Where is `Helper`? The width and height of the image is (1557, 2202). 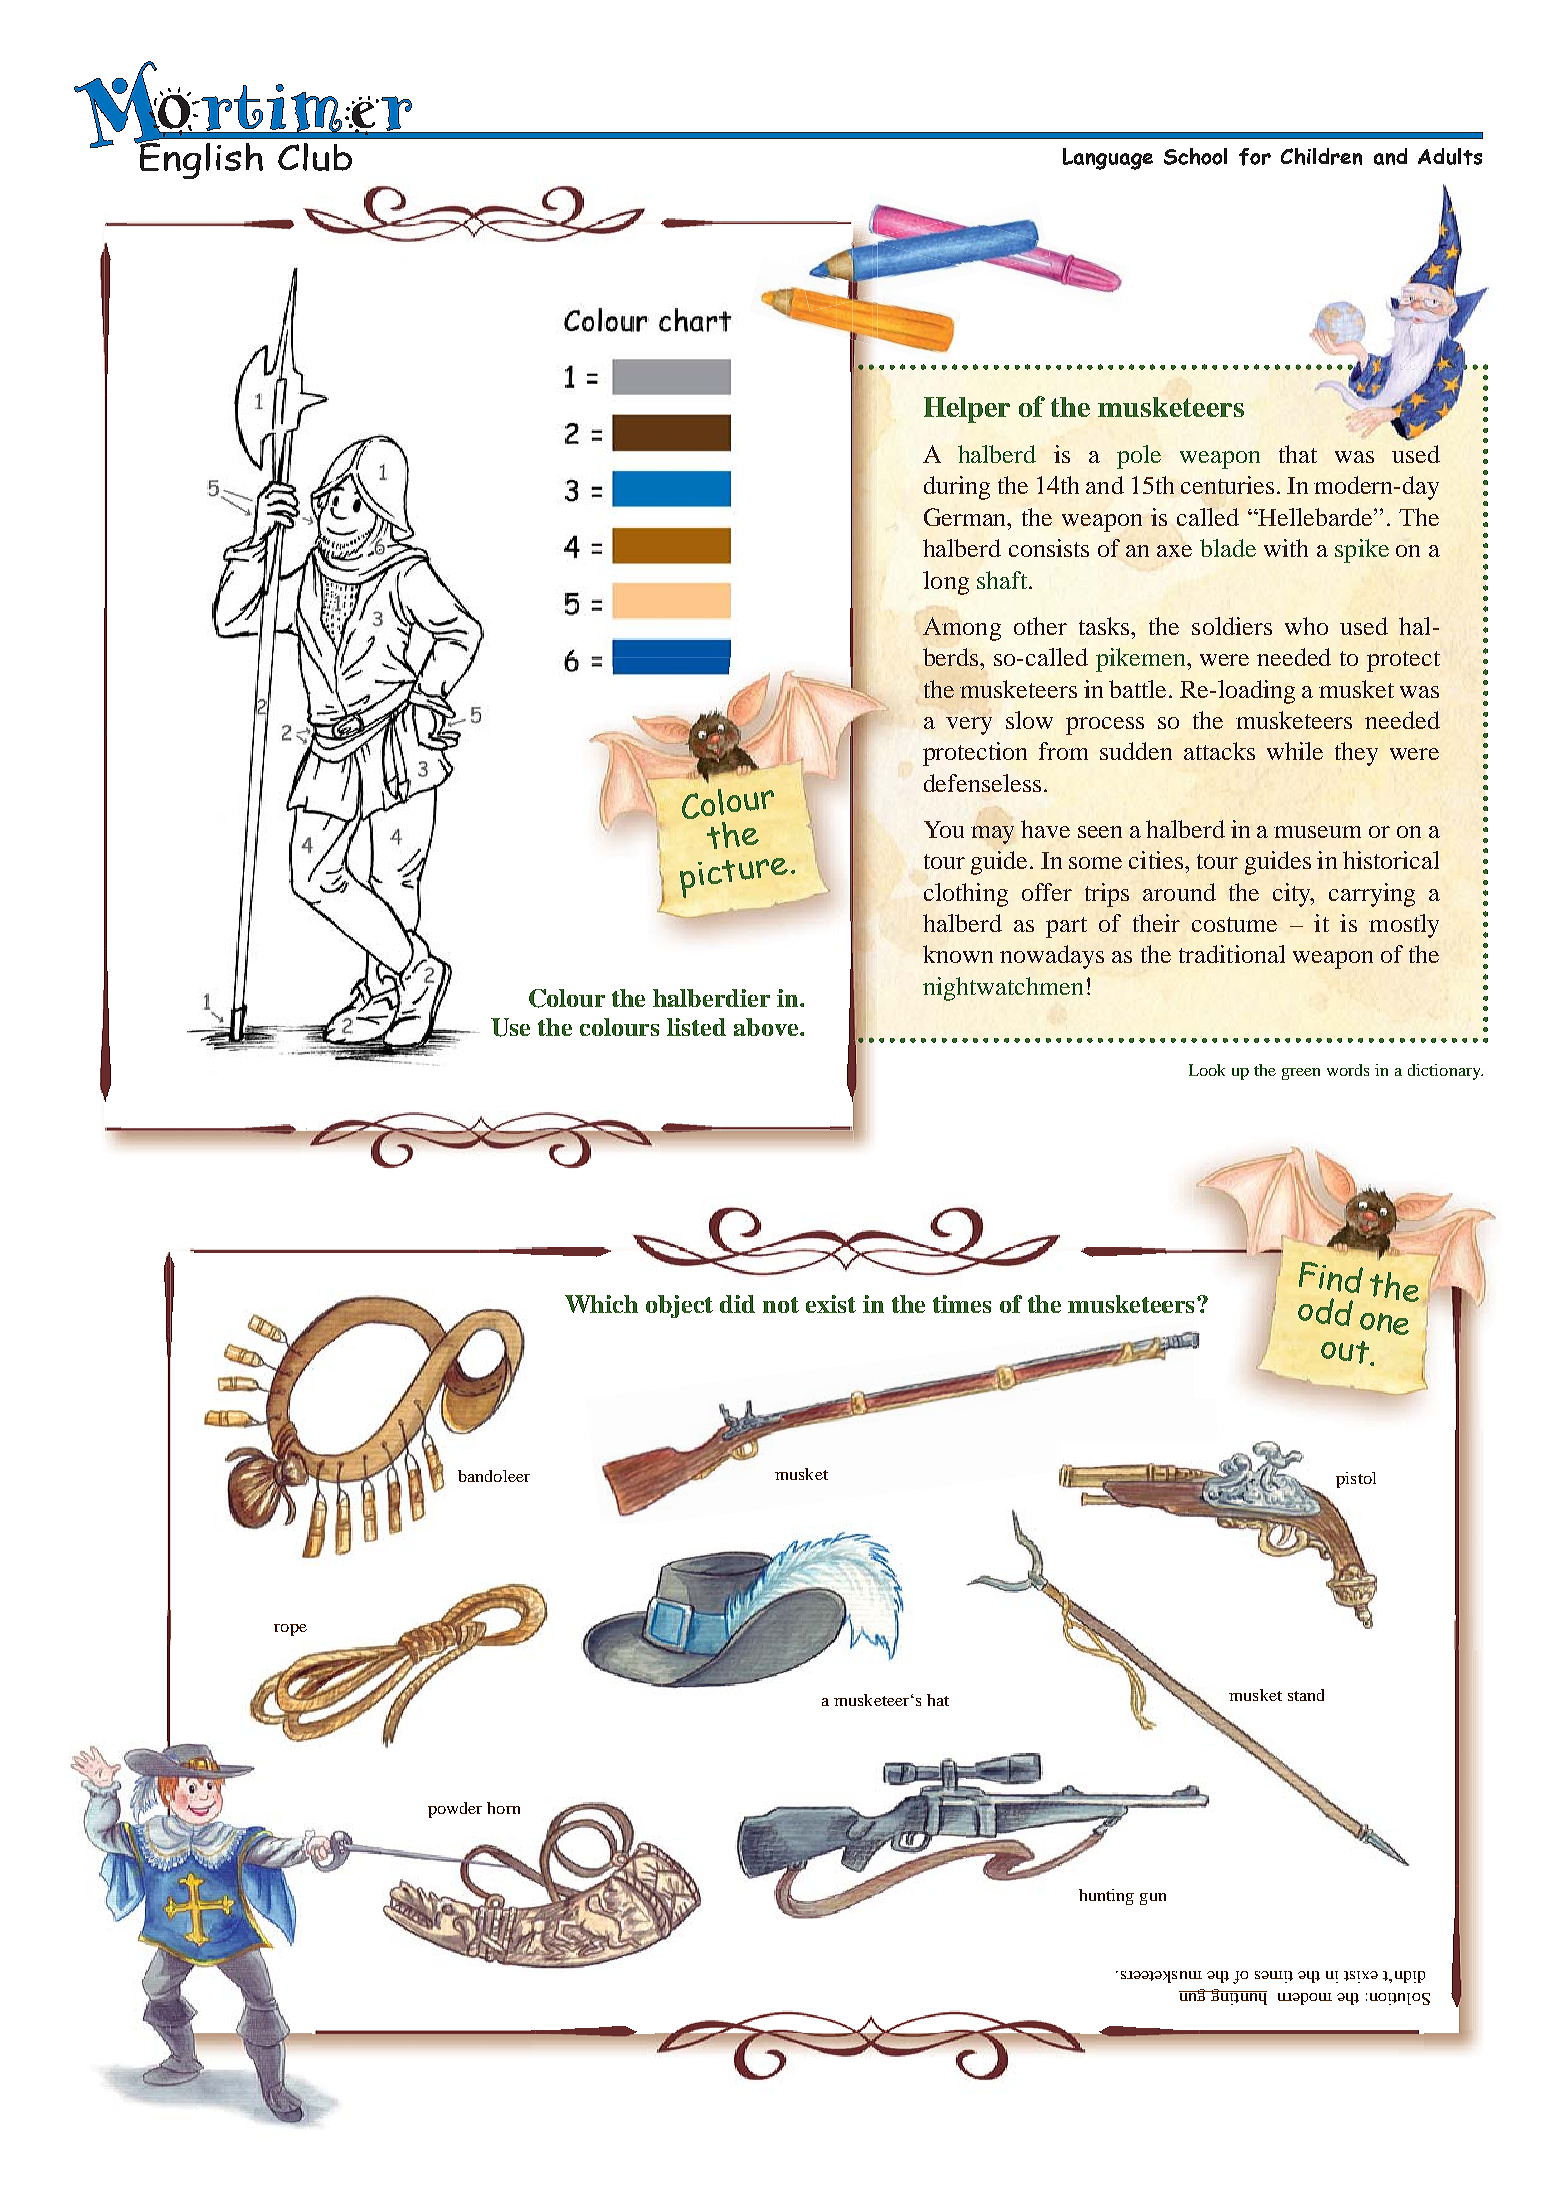
Helper is located at coordinates (967, 410).
